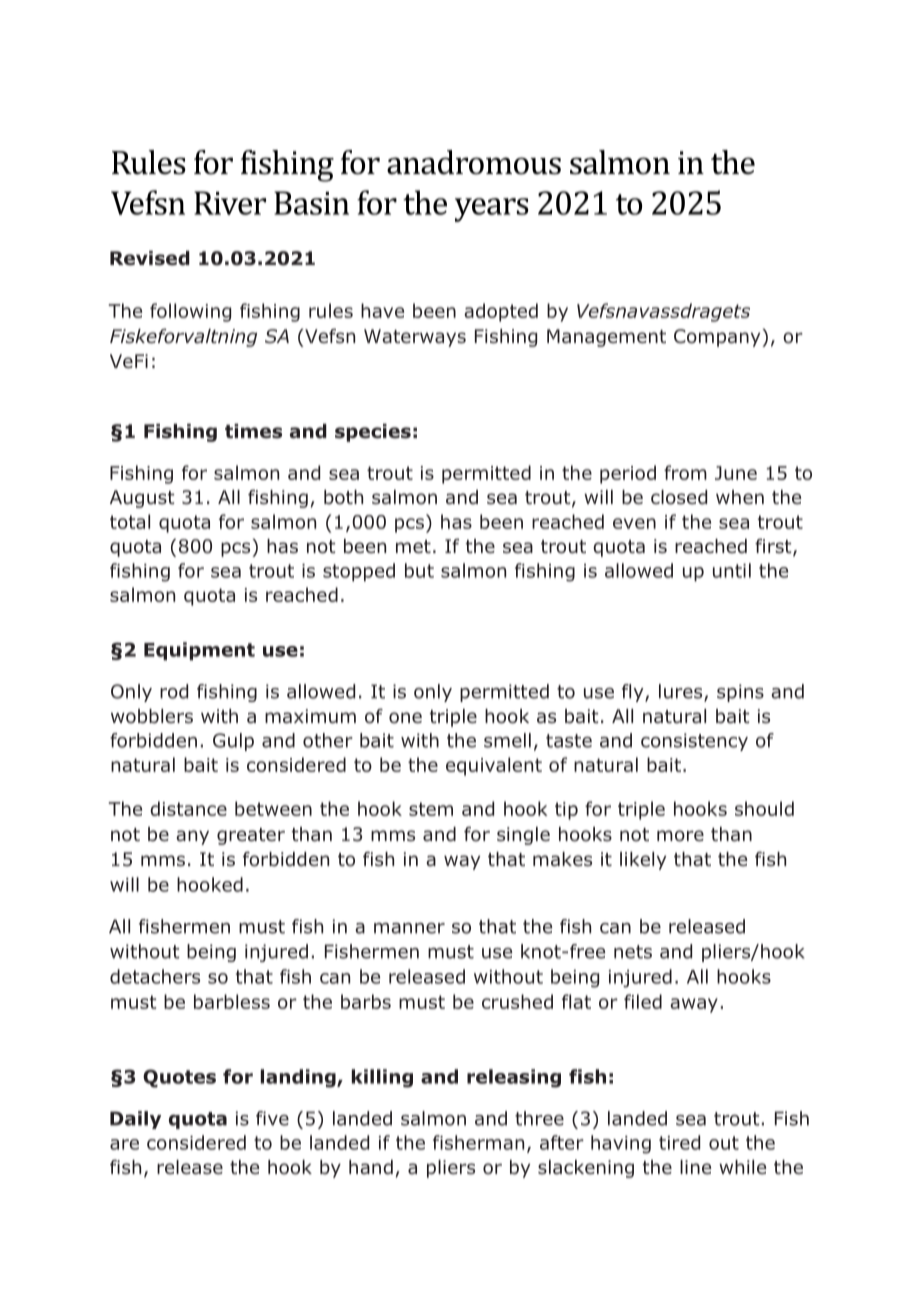  Describe the element at coordinates (230, 203) in the screenshot. I see `River` at that location.
